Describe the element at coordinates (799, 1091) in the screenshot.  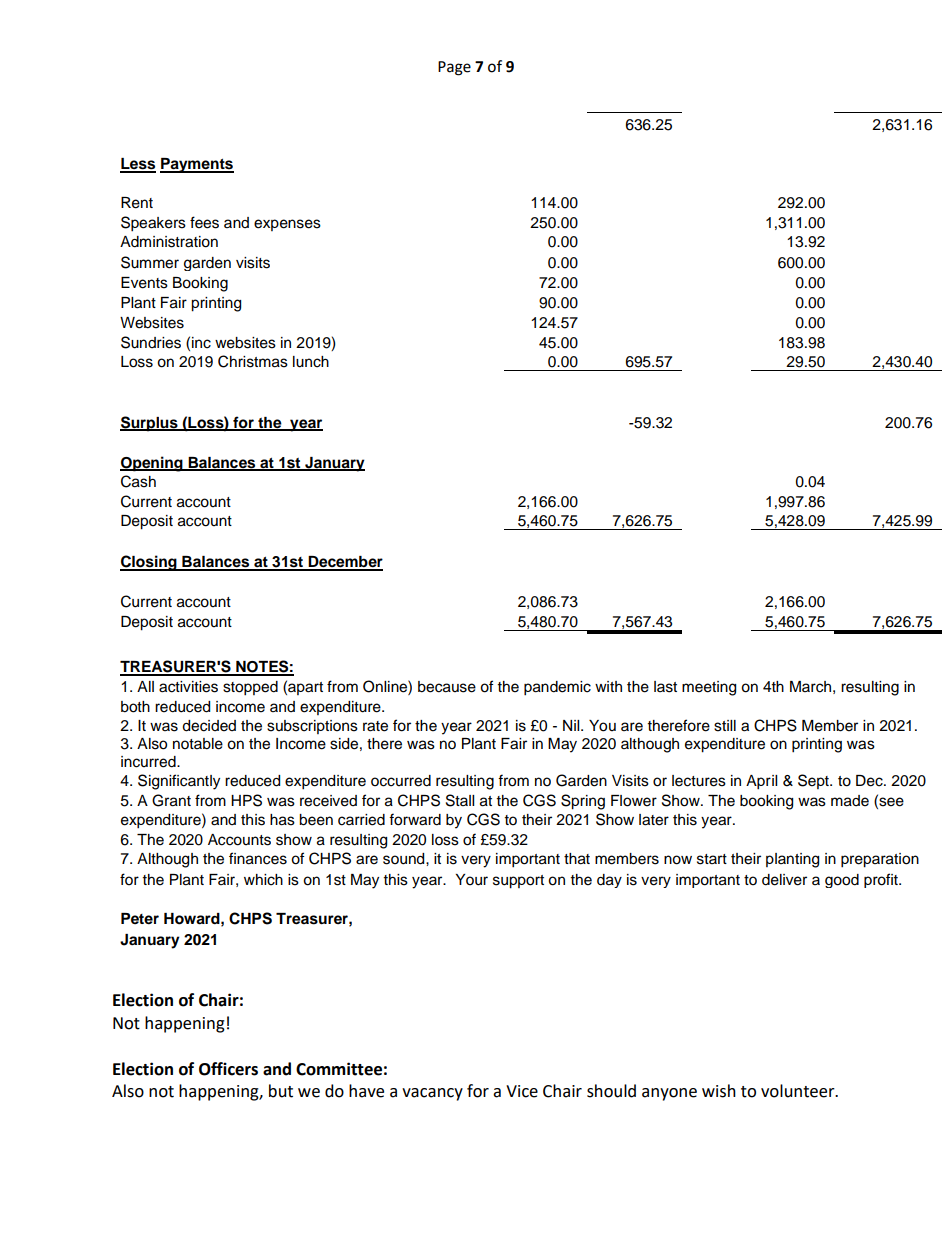
I see `volunteer` at that location.
